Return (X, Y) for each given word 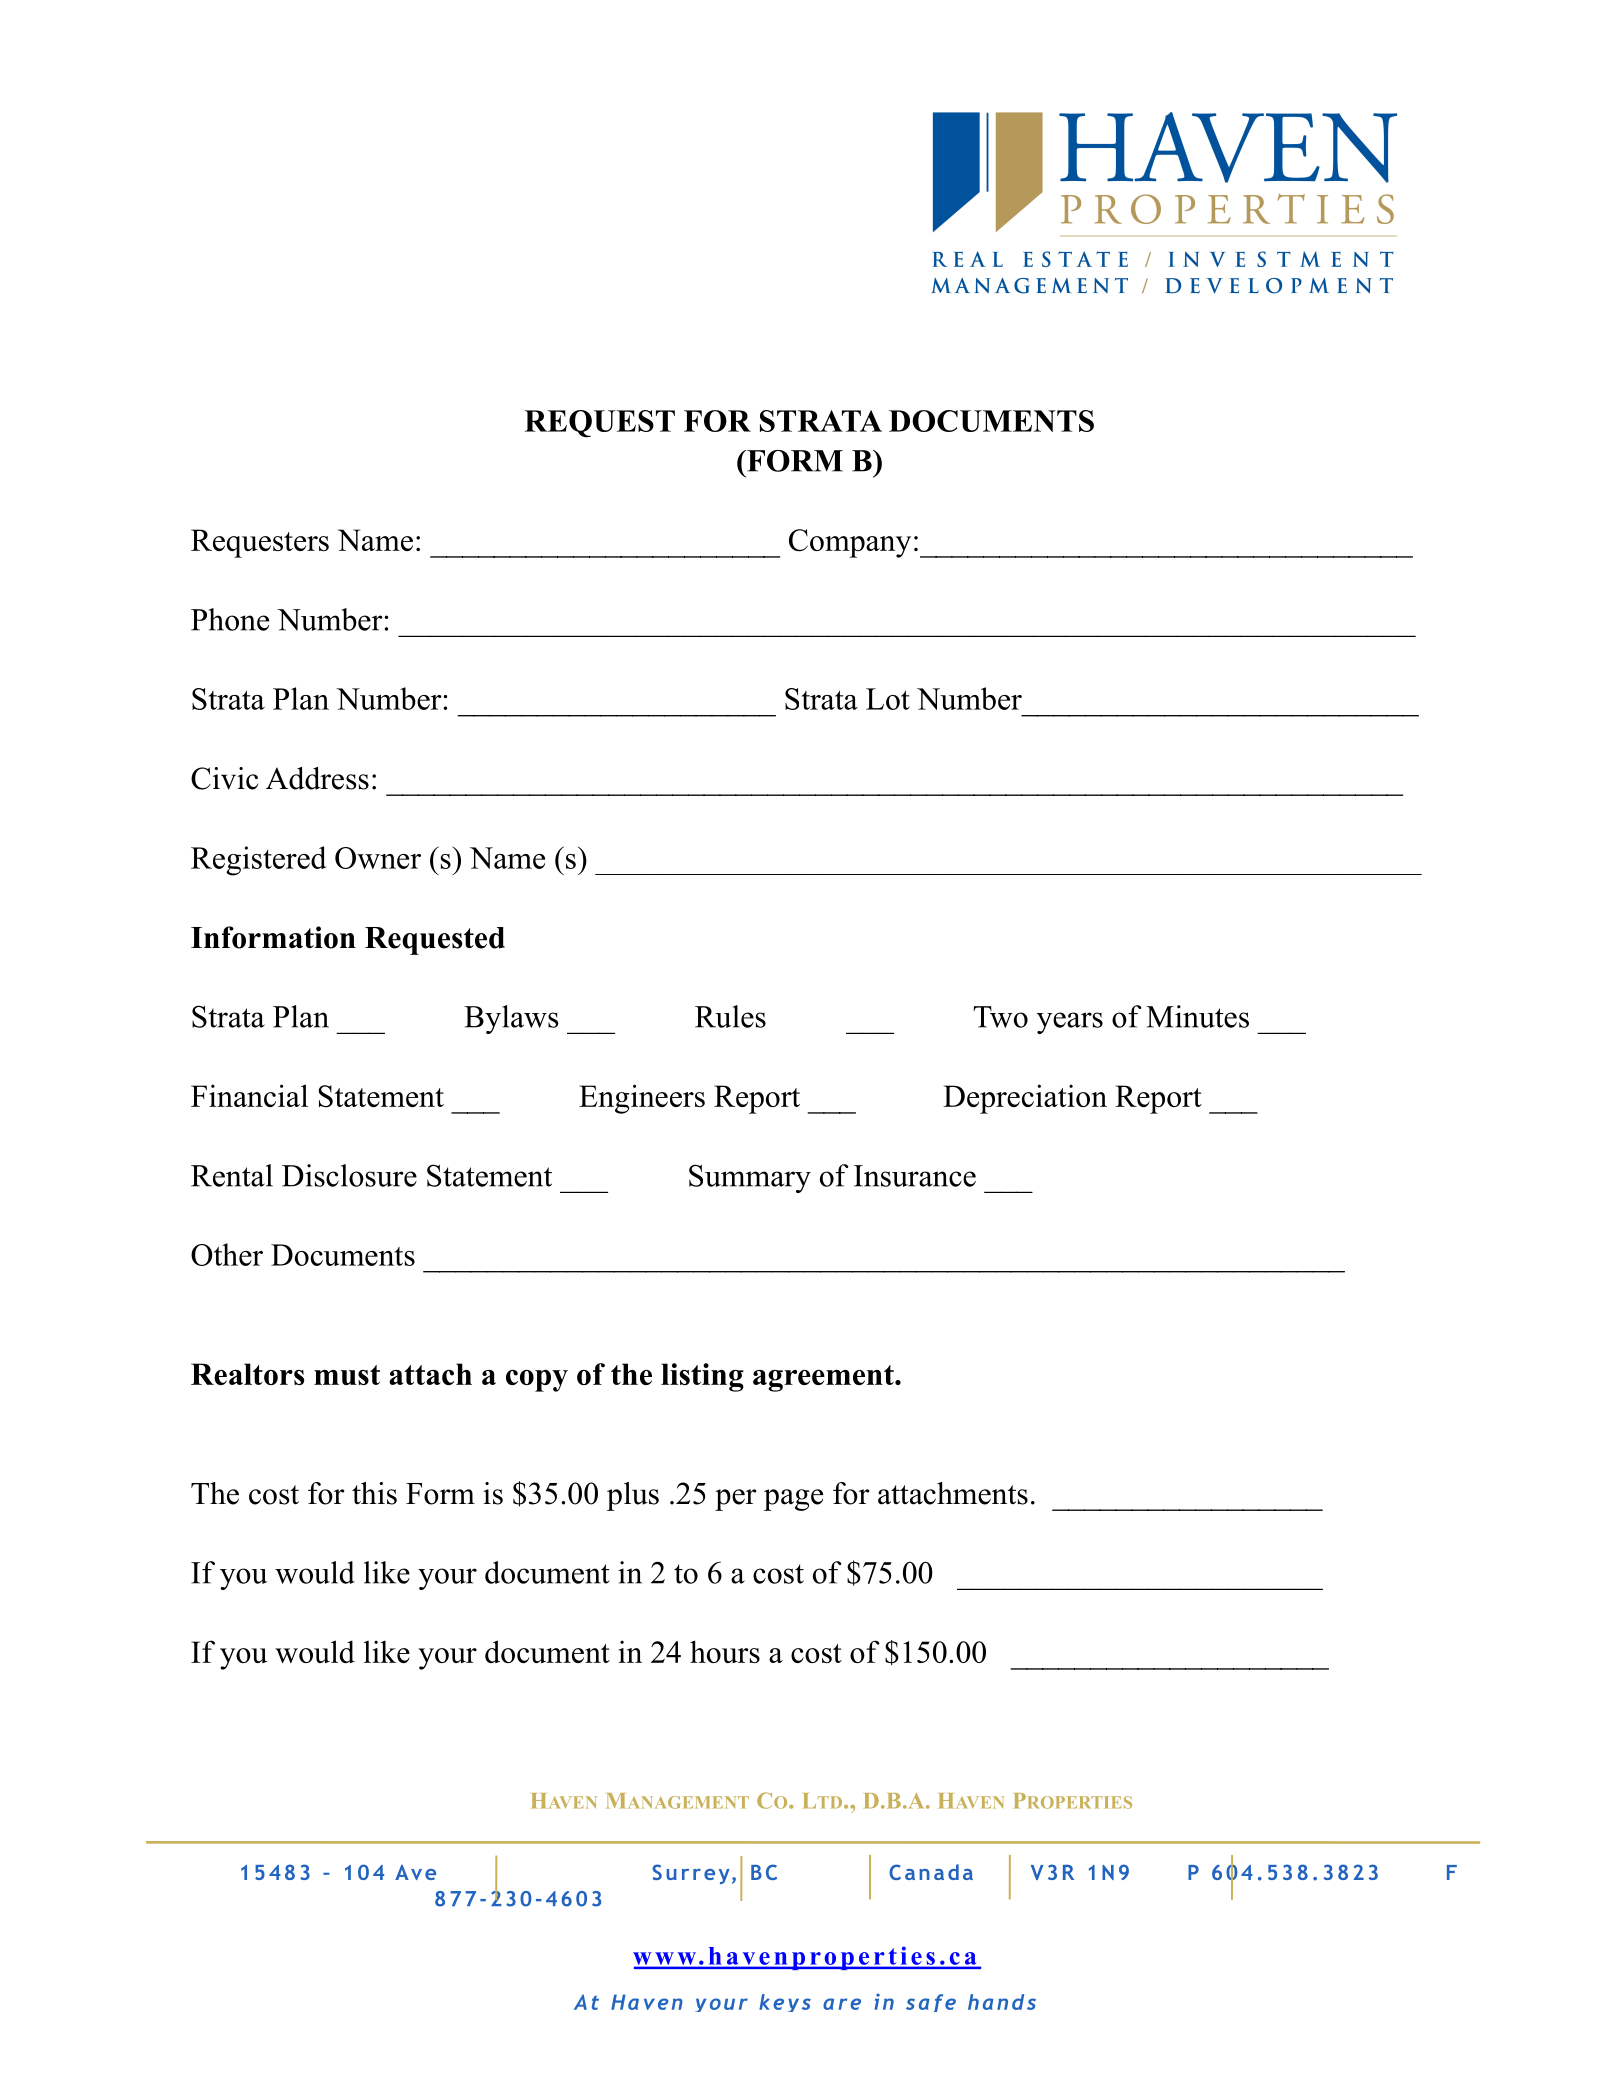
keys (785, 2003)
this (374, 1493)
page (793, 1500)
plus (633, 1496)
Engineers (642, 1099)
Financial (249, 1095)
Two (1000, 1017)
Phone (230, 619)
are (842, 2004)
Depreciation (1025, 1099)
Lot (888, 699)
